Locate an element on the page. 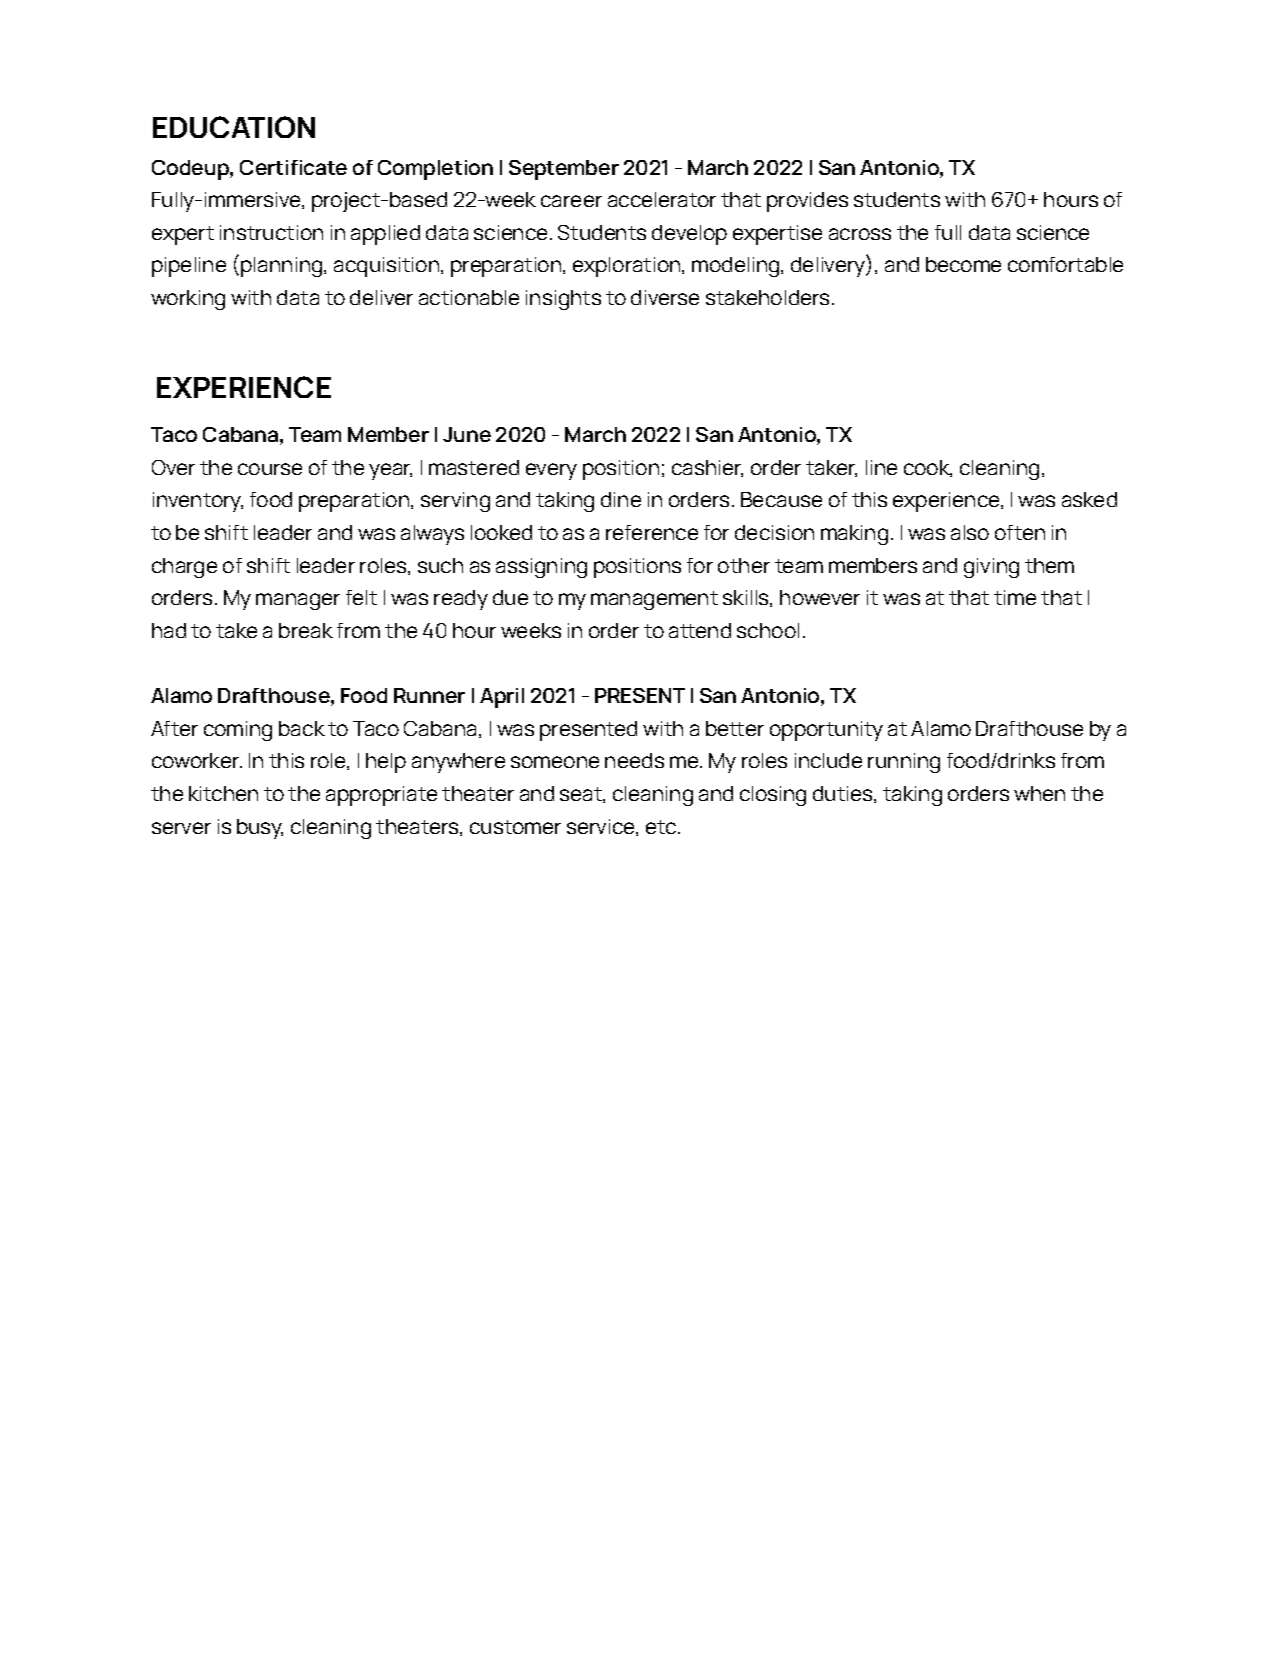 This page has width=1281, height=1658. service is located at coordinates (602, 827).
